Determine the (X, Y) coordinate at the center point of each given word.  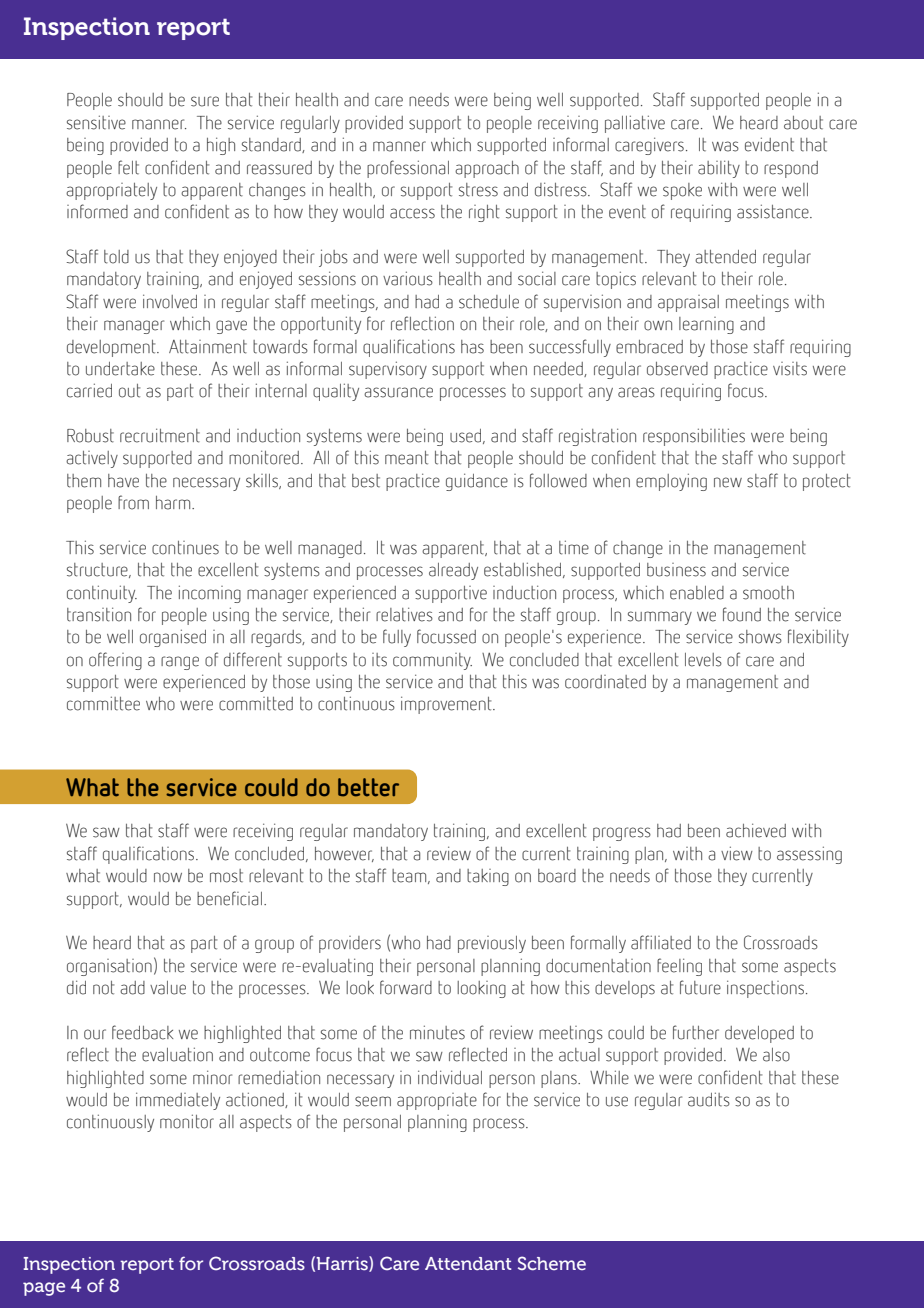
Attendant (468, 1263)
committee (103, 703)
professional (408, 169)
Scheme (552, 1263)
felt (128, 167)
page (44, 1289)
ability (719, 169)
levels (703, 660)
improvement (447, 705)
